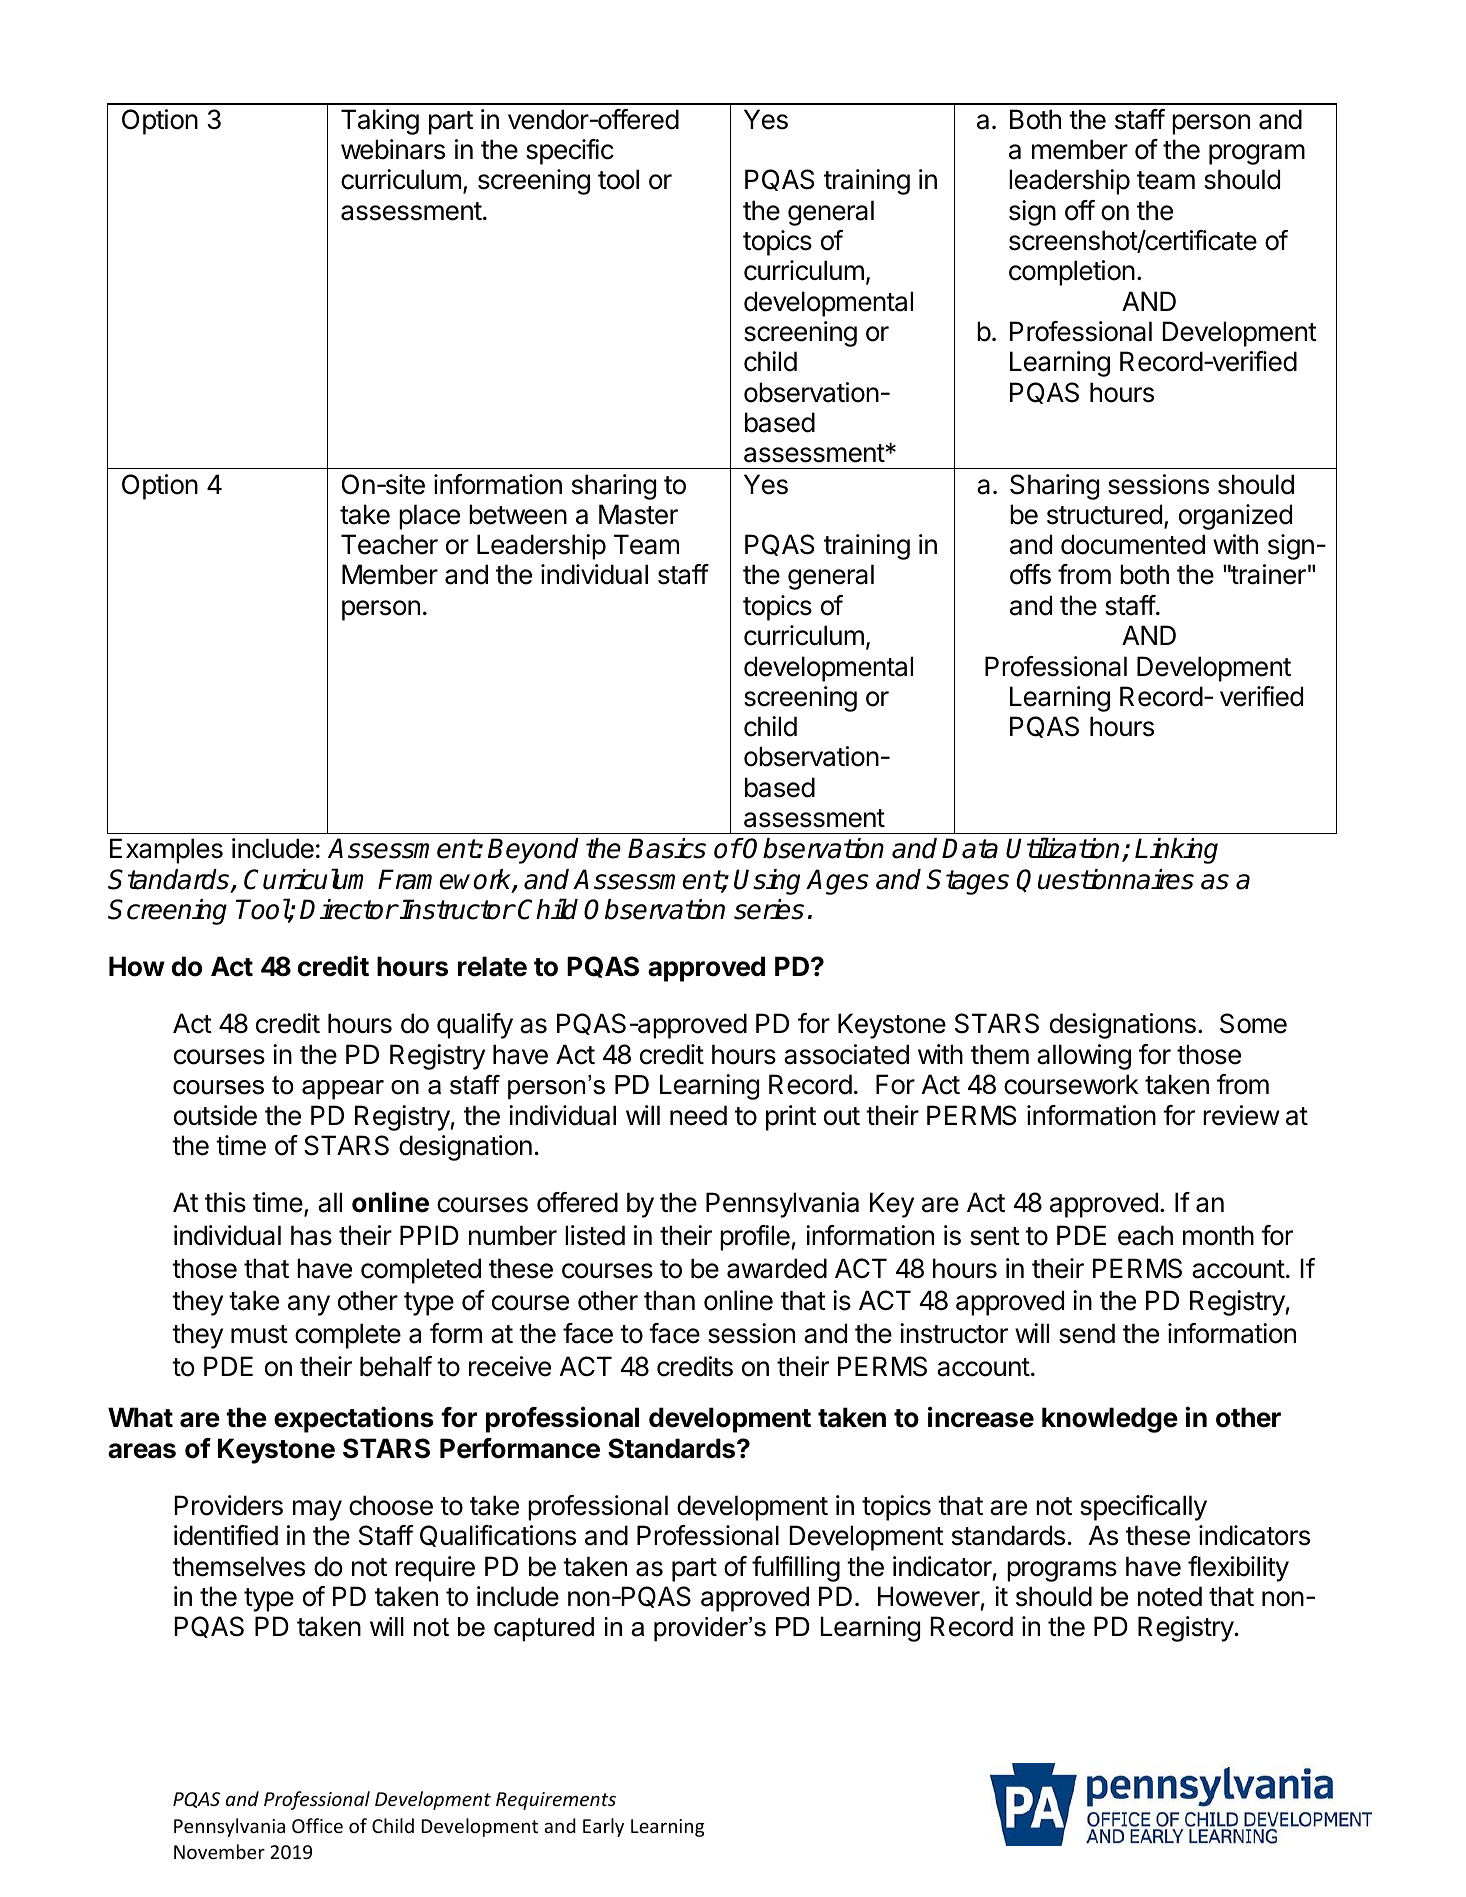  I want to click on Taking, so click(380, 122).
